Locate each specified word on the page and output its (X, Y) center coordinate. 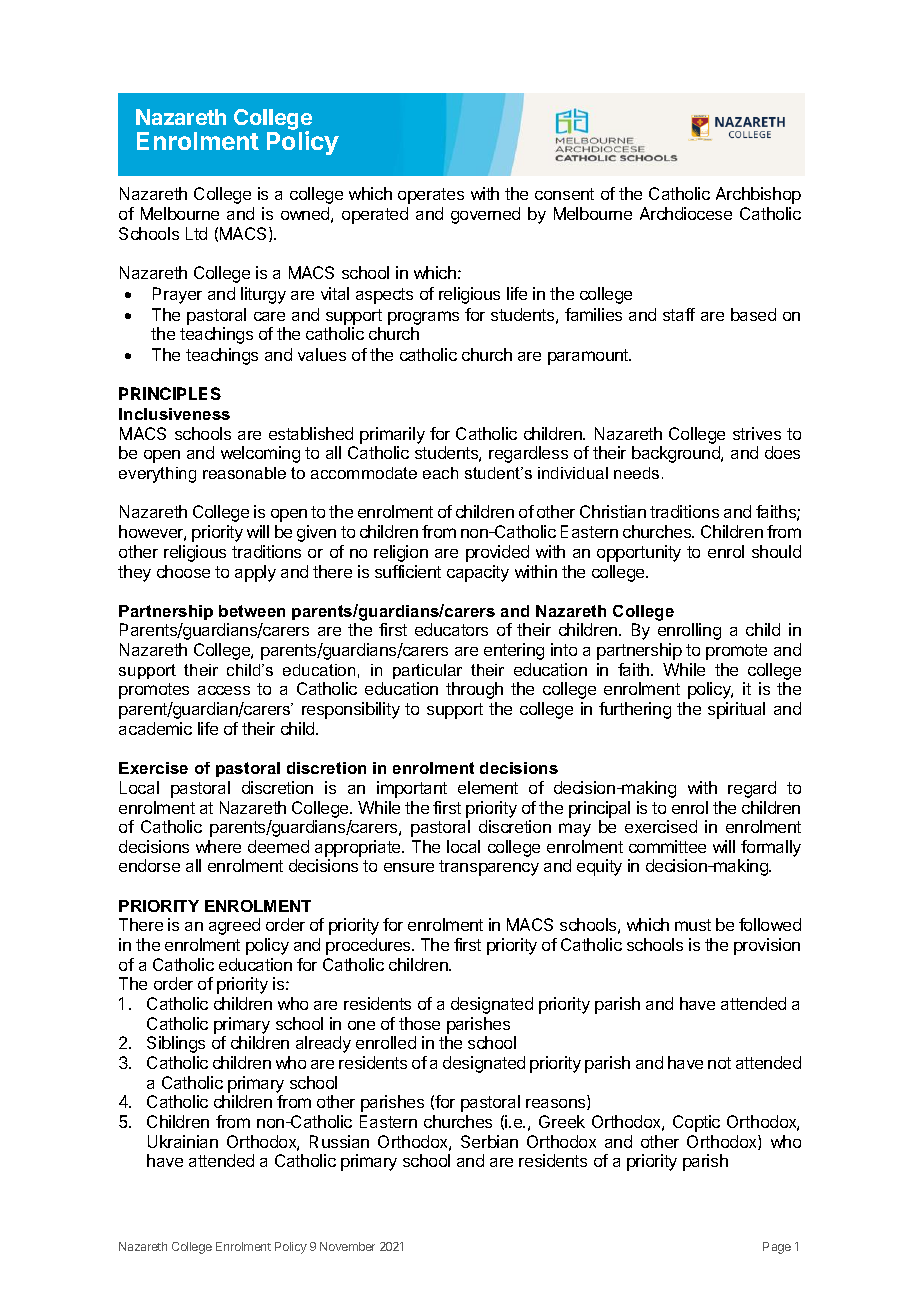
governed (485, 215)
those (419, 1023)
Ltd (196, 233)
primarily (392, 435)
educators (451, 629)
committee (667, 846)
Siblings (176, 1044)
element (488, 787)
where (218, 846)
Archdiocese (686, 213)
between (252, 611)
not (719, 1063)
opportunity (639, 553)
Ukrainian (183, 1141)
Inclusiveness (174, 414)
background (677, 454)
